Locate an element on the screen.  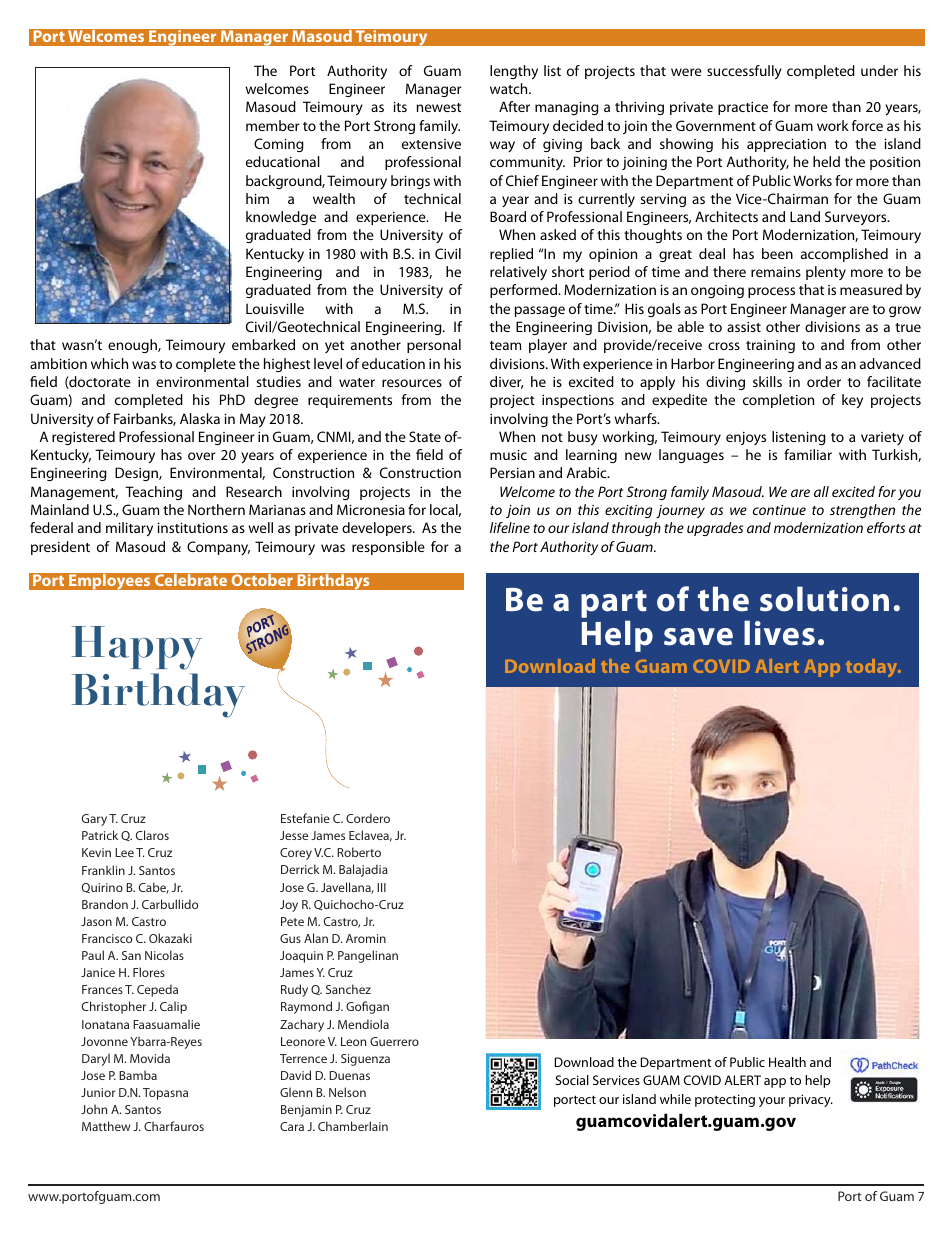
solution is located at coordinates (824, 599).
